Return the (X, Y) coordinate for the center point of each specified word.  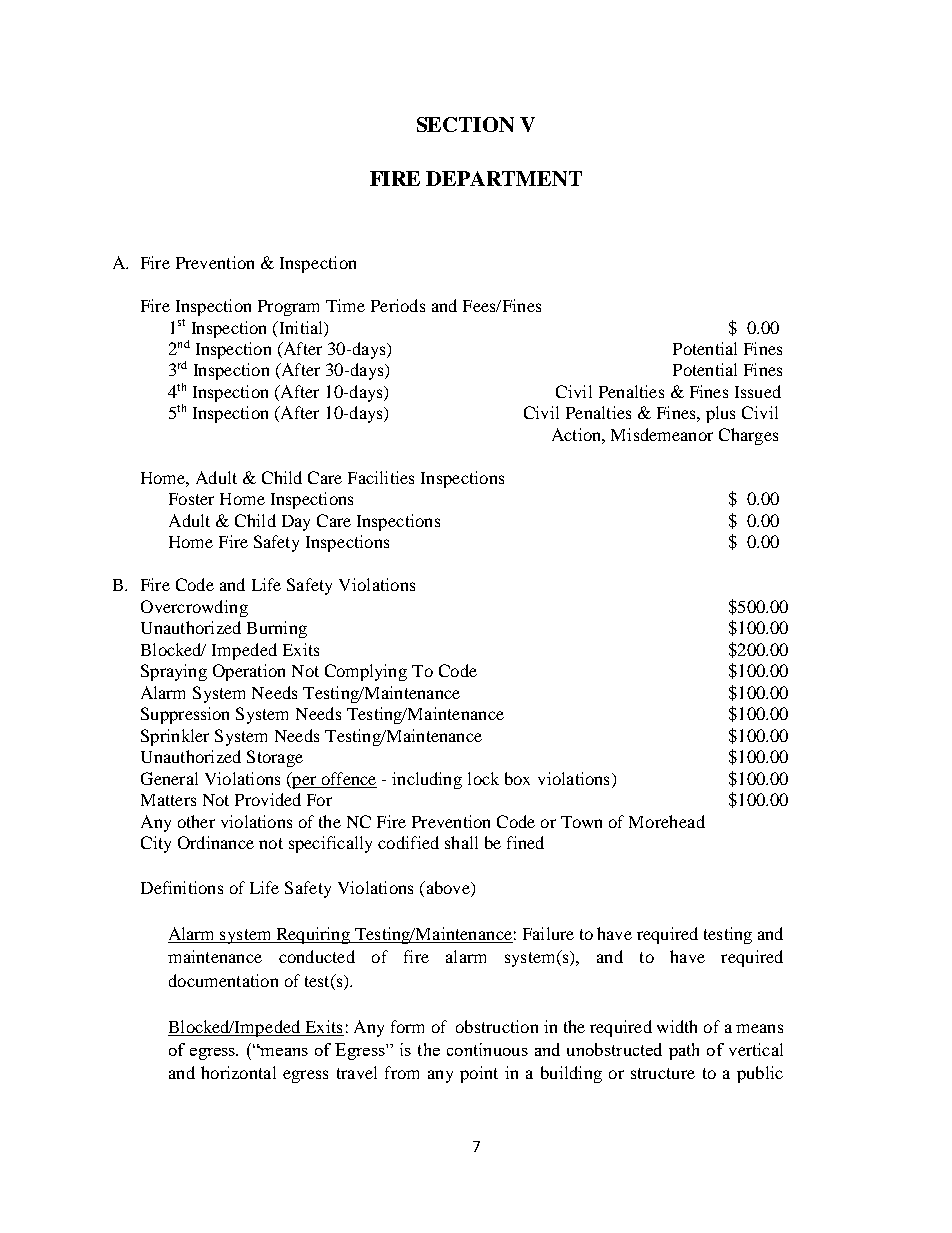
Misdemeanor (662, 434)
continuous (487, 1049)
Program (288, 308)
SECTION (465, 124)
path (684, 1051)
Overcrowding (194, 608)
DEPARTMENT (504, 178)
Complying (366, 672)
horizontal (238, 1072)
